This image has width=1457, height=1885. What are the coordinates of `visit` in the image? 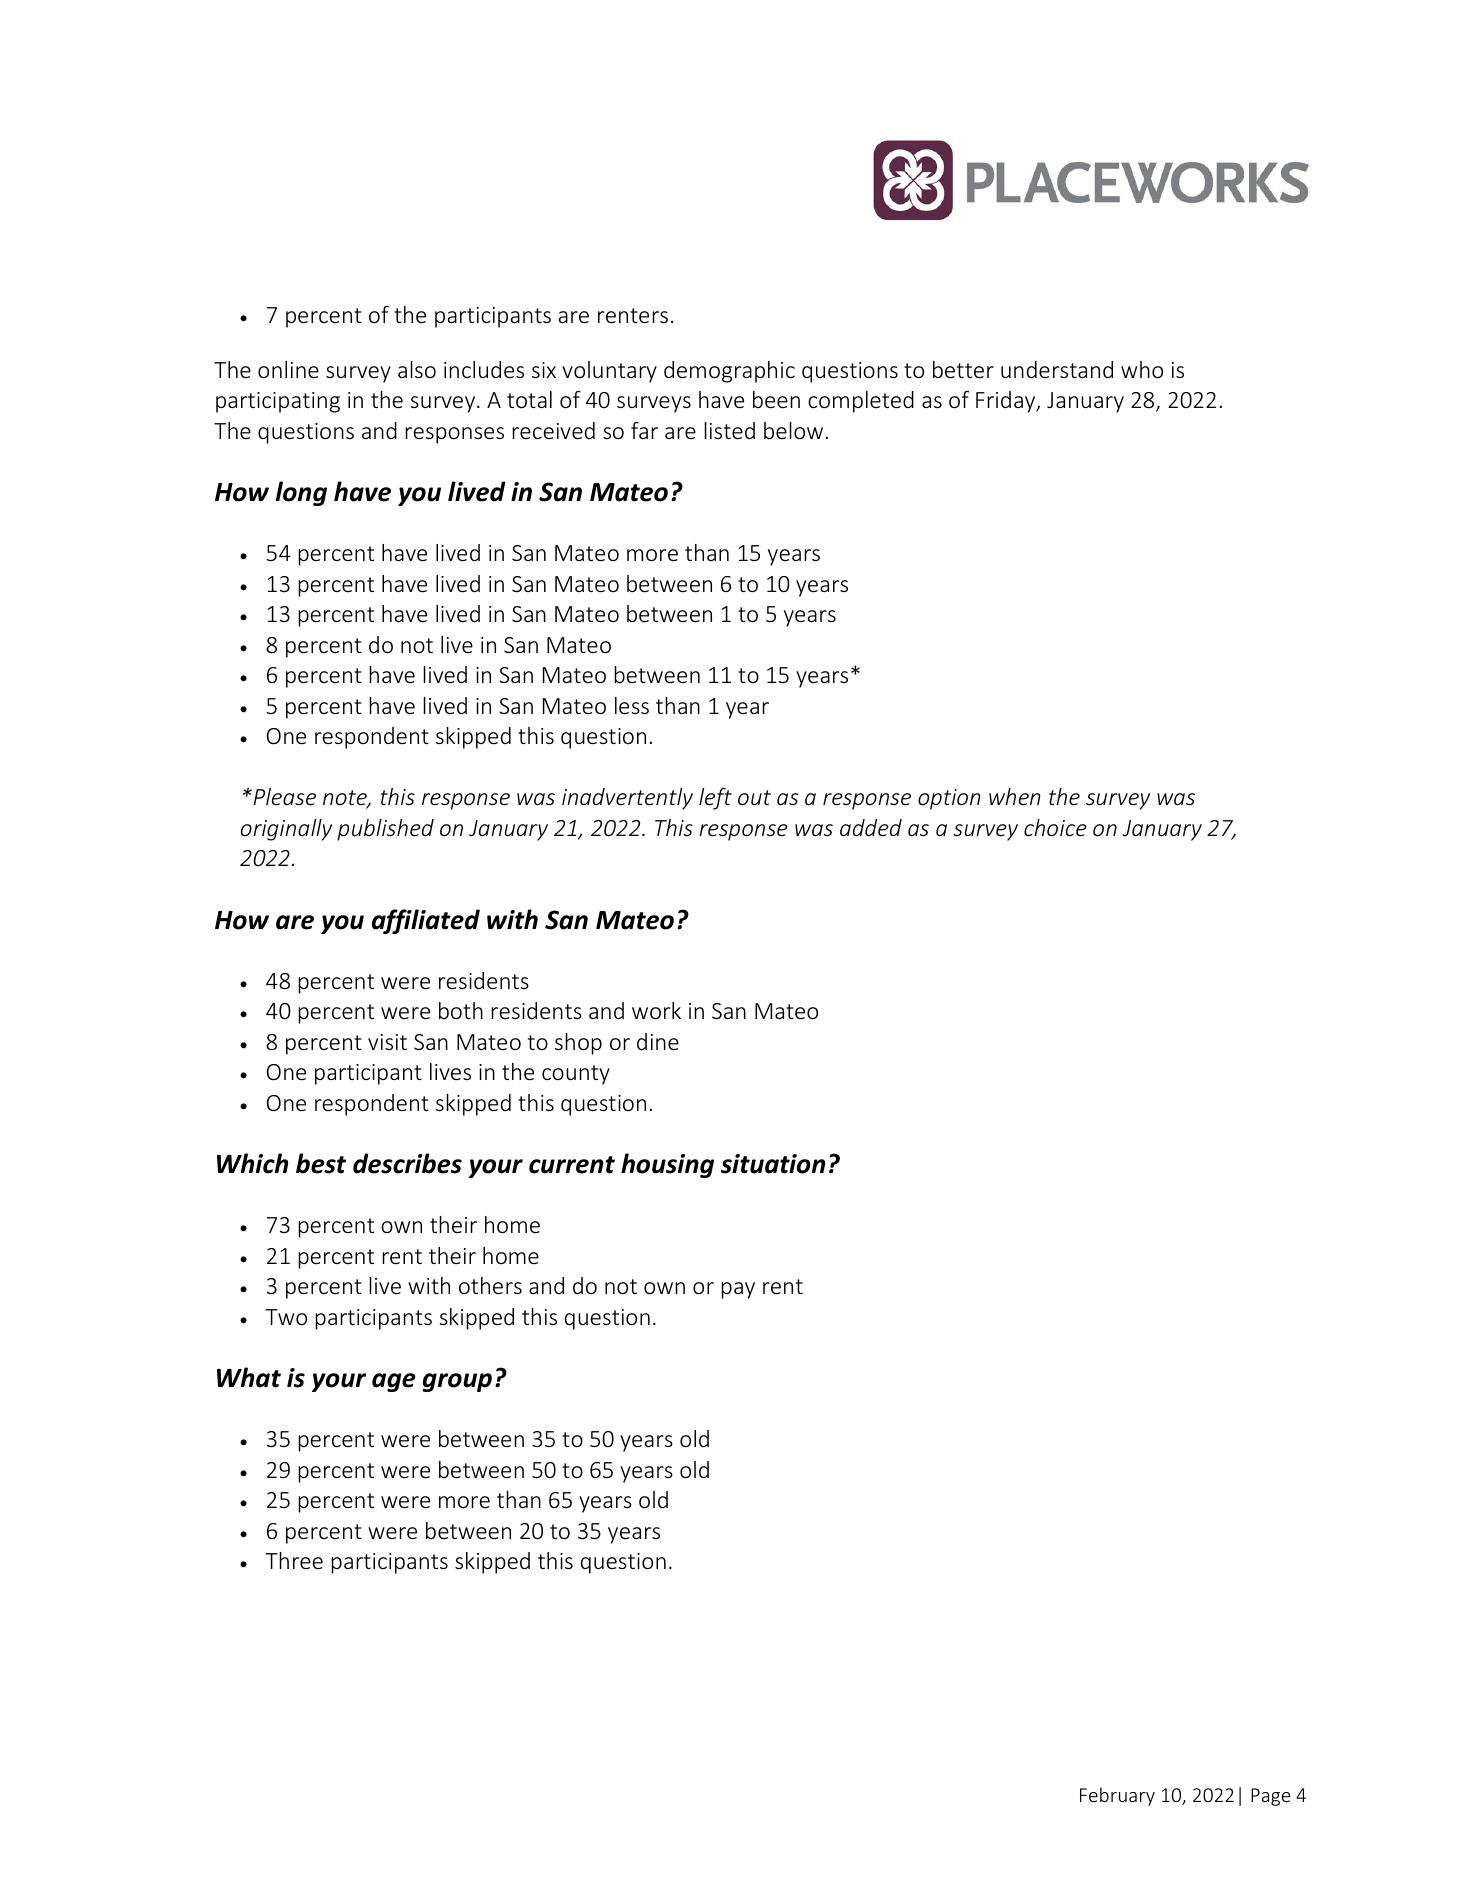 It's located at (387, 1042).
